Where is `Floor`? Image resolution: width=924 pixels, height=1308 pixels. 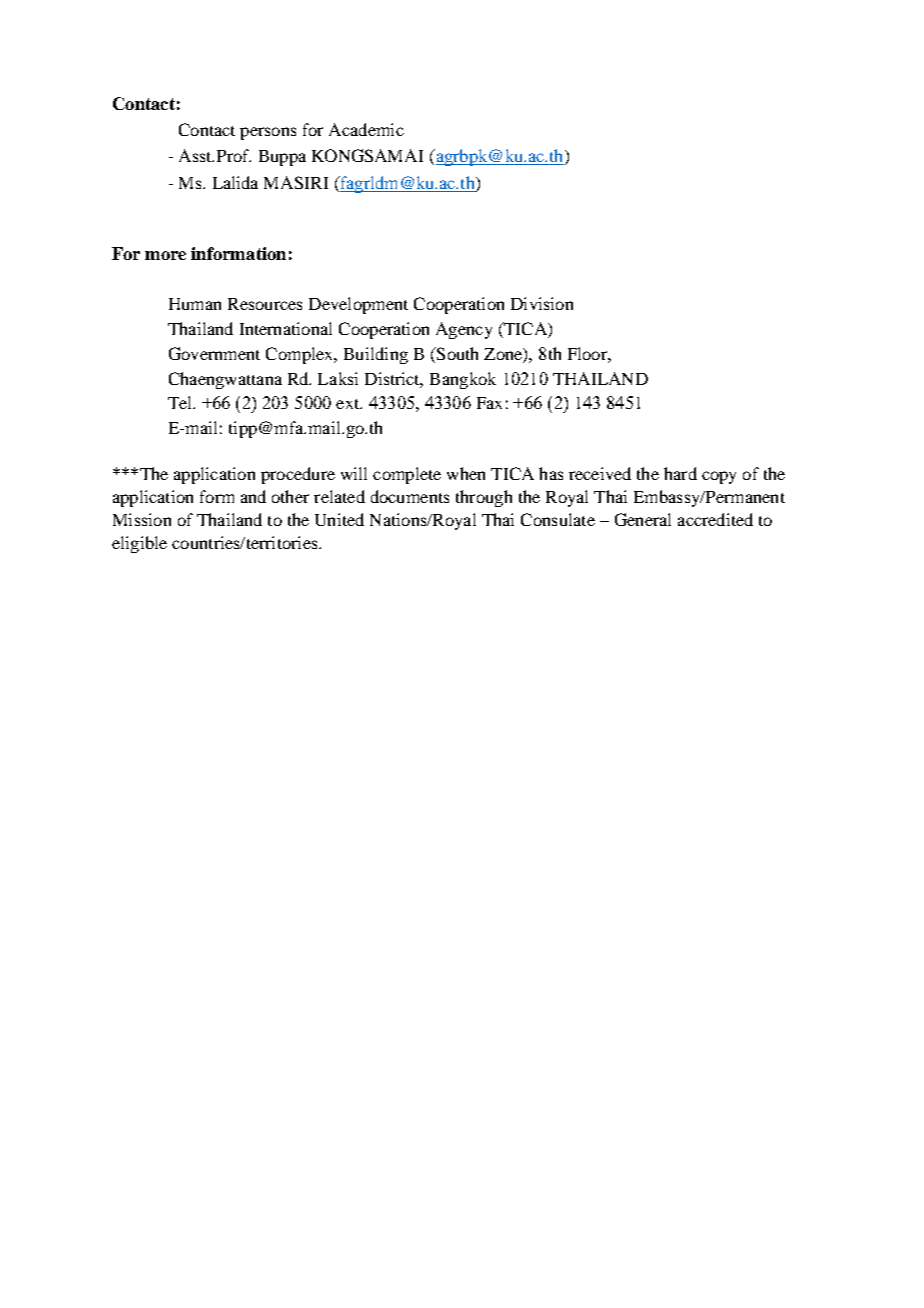
Floor is located at coordinates (588, 353).
